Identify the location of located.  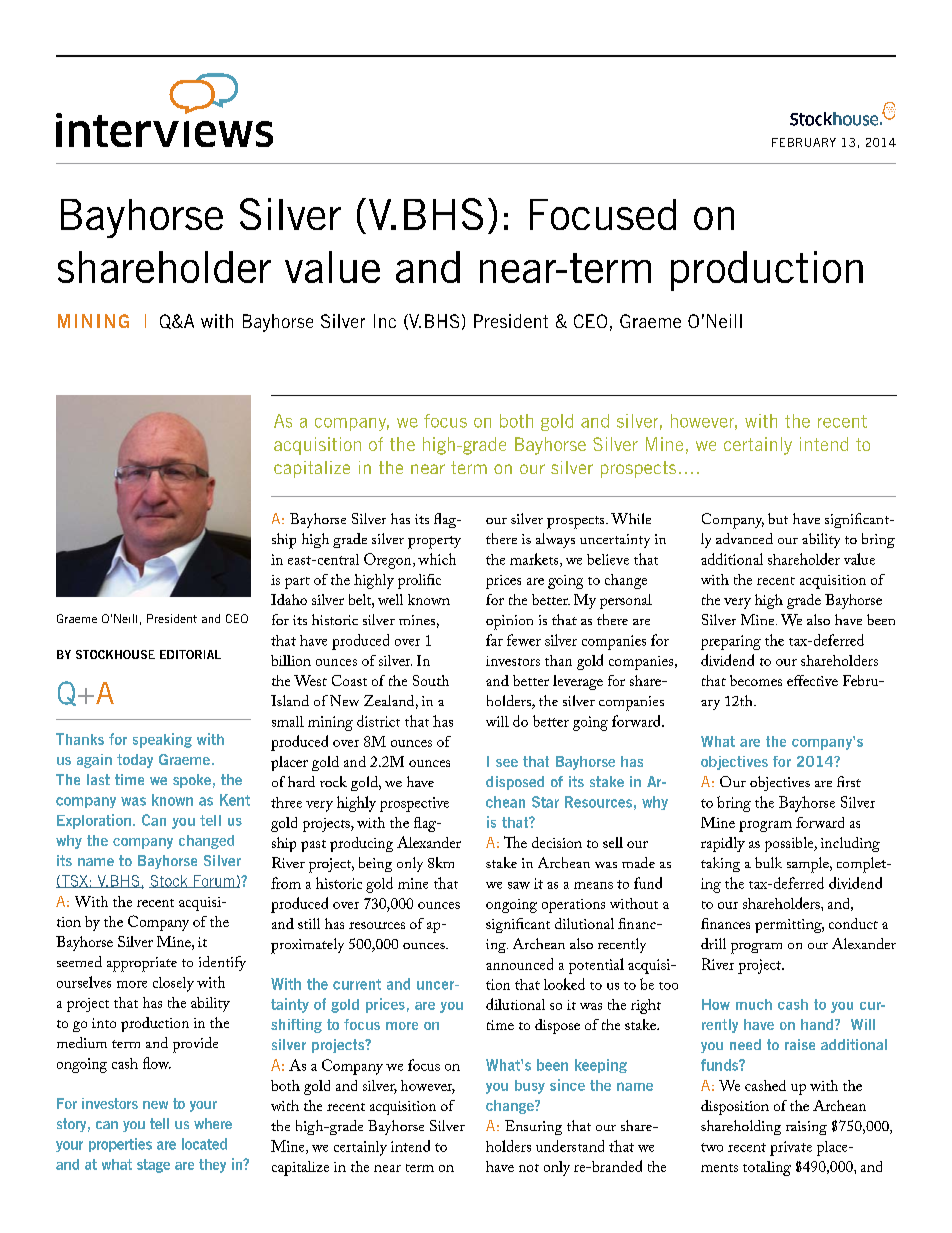
(204, 1144).
